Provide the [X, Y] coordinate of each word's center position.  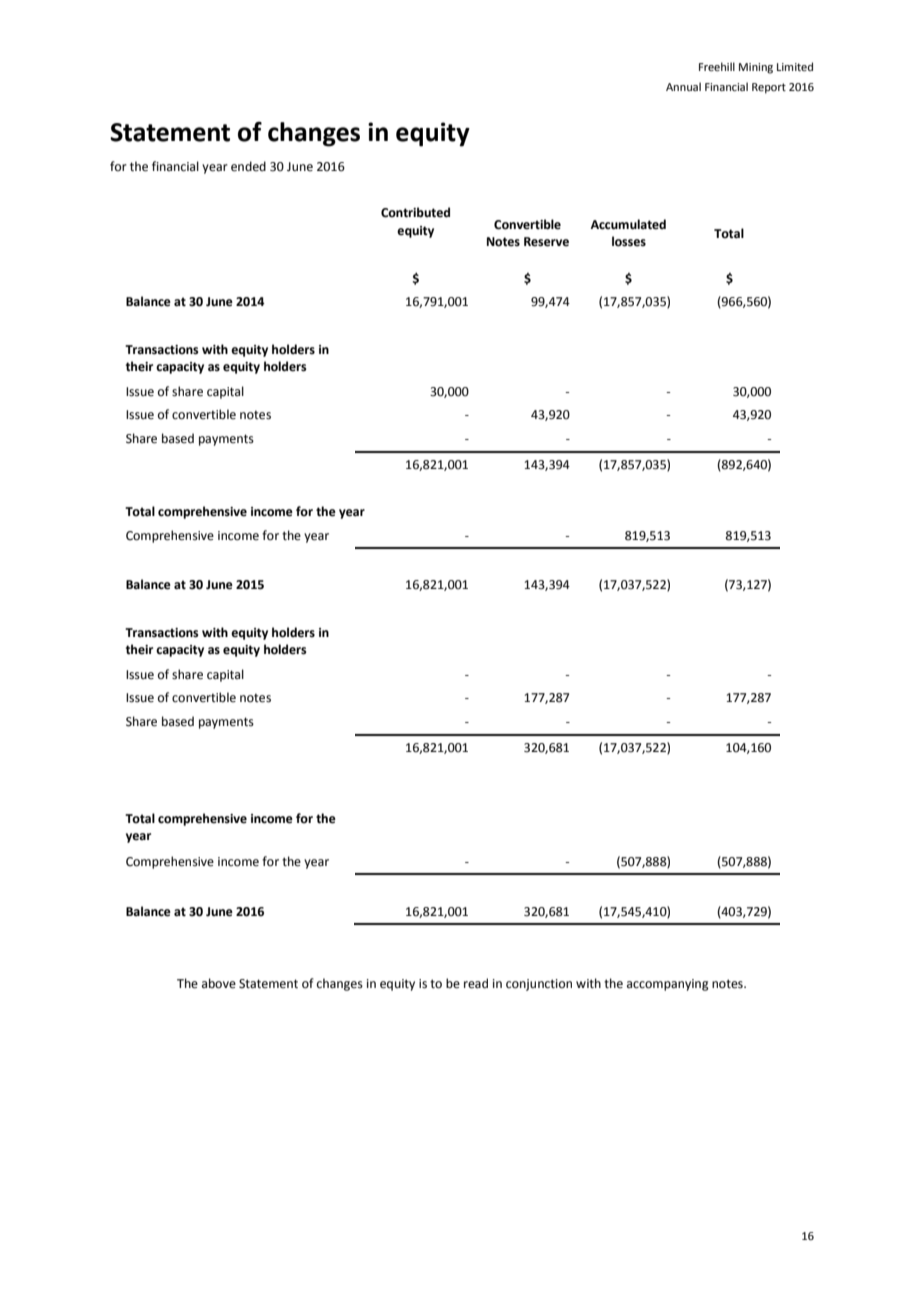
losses [629, 241]
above [219, 983]
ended [248, 166]
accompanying [668, 985]
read [476, 983]
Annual [683, 86]
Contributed [415, 212]
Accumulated [628, 224]
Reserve [546, 242]
